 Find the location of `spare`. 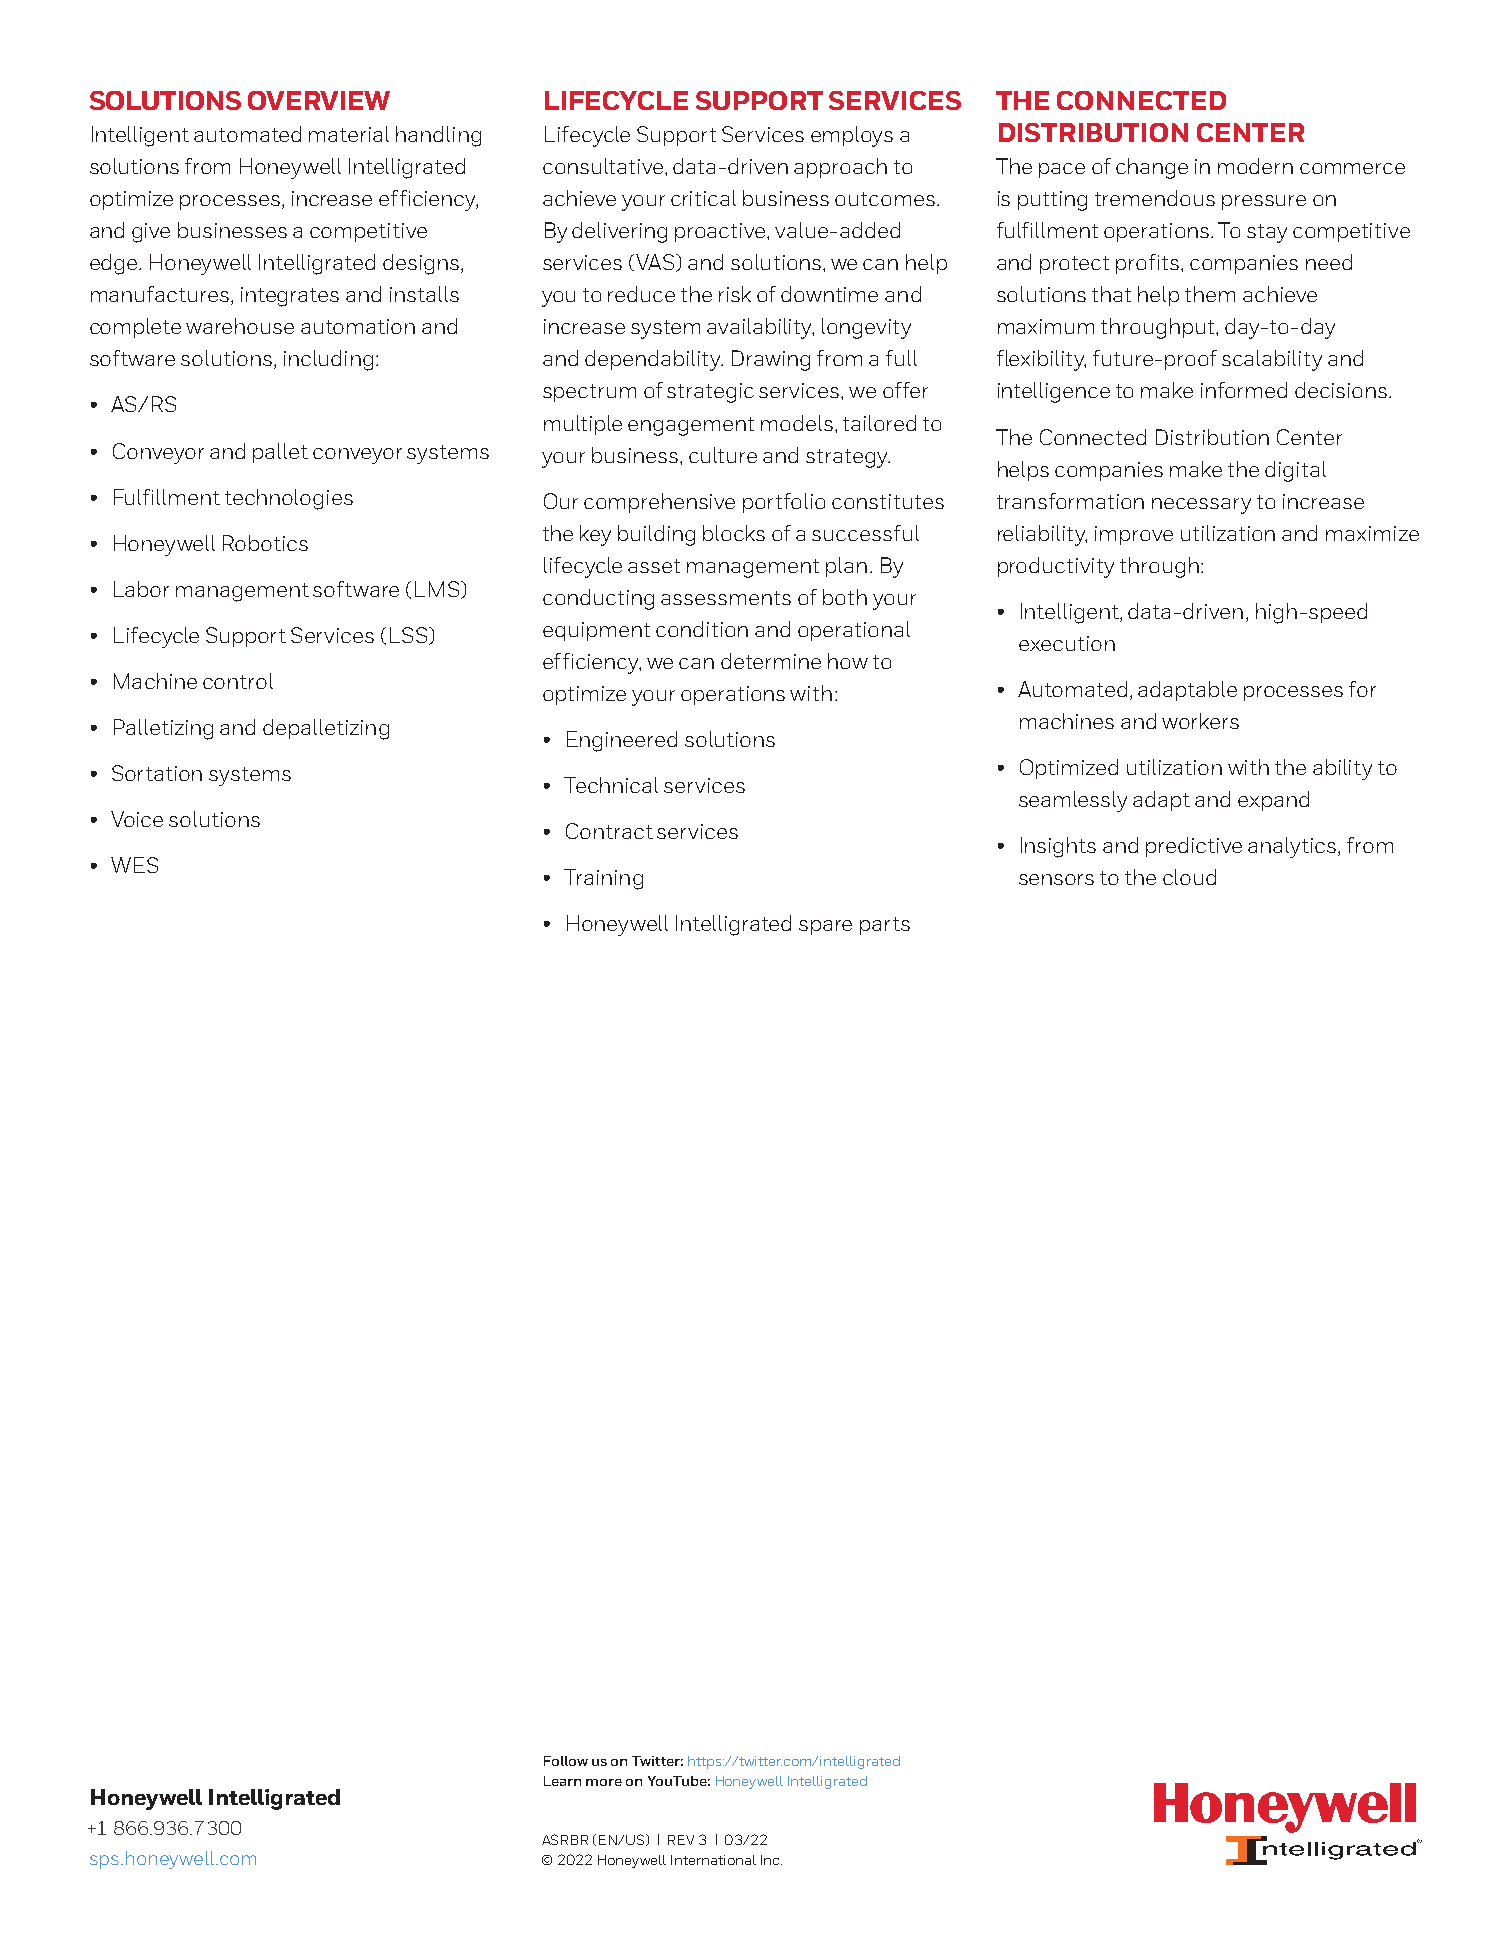

spare is located at coordinates (825, 927).
